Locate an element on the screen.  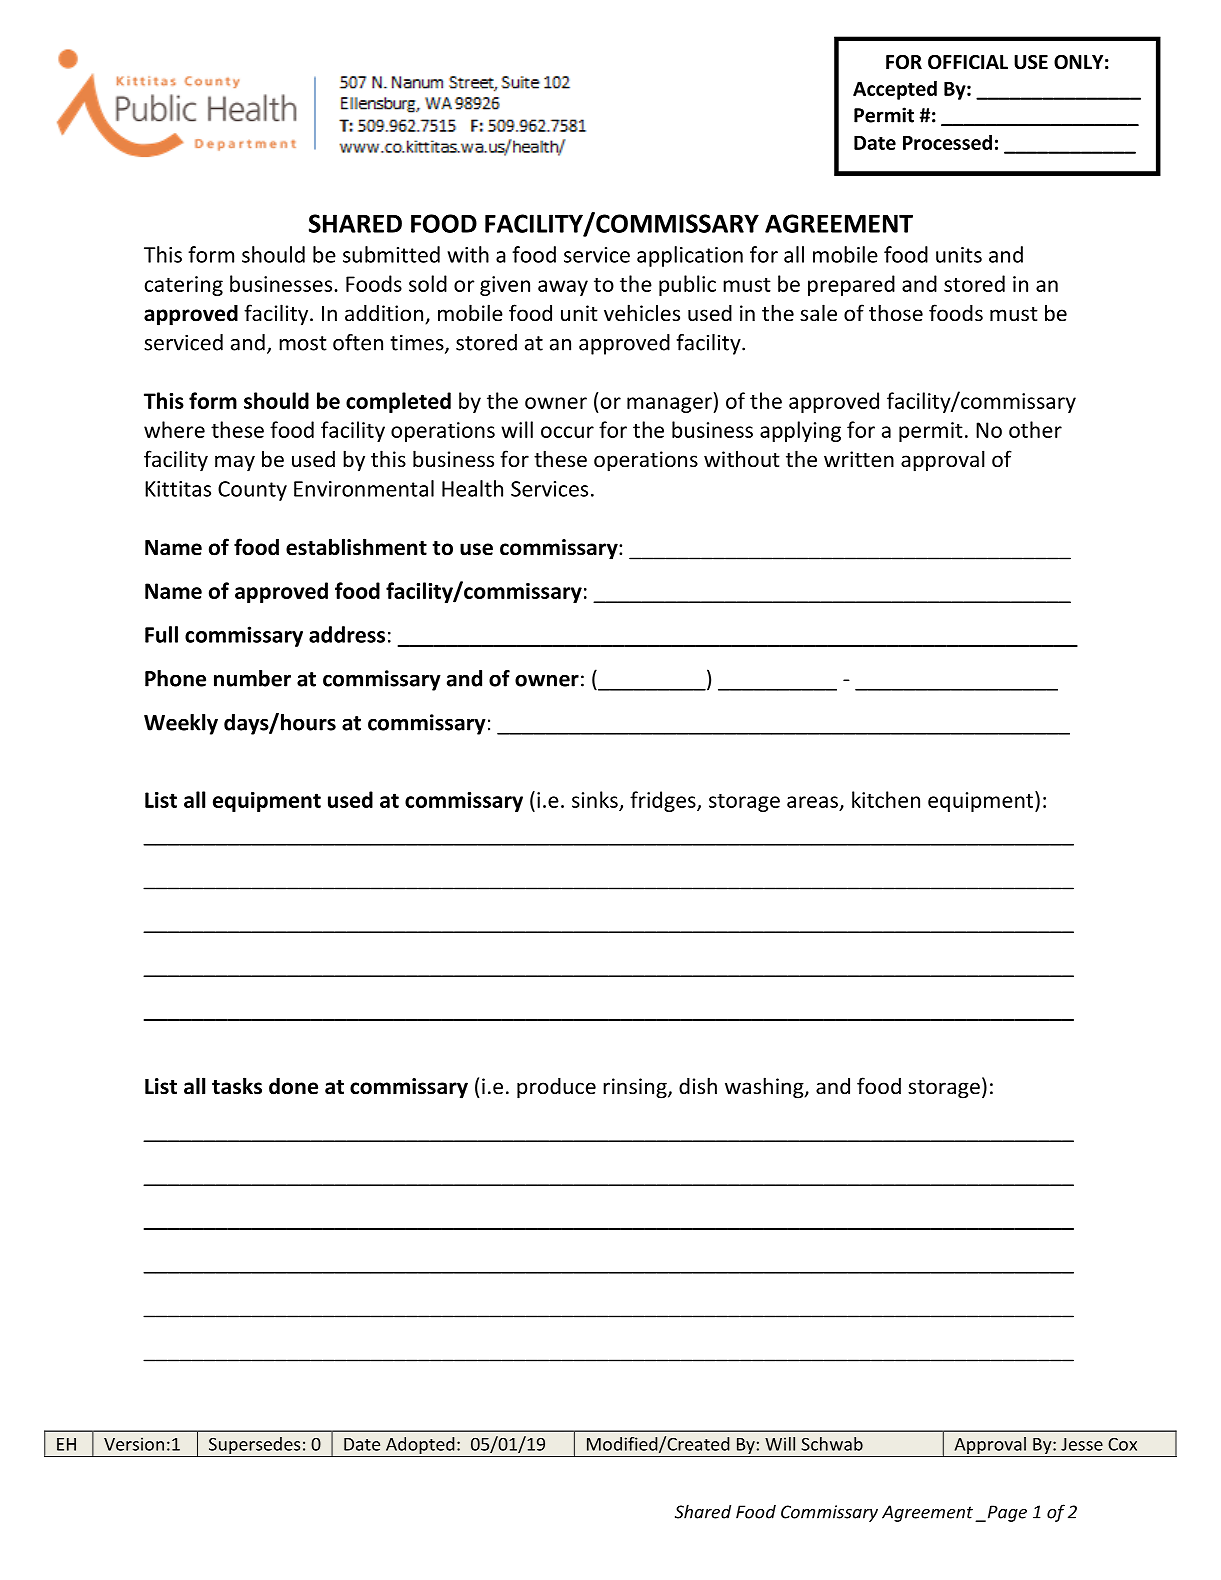
Jesse is located at coordinates (1082, 1444).
